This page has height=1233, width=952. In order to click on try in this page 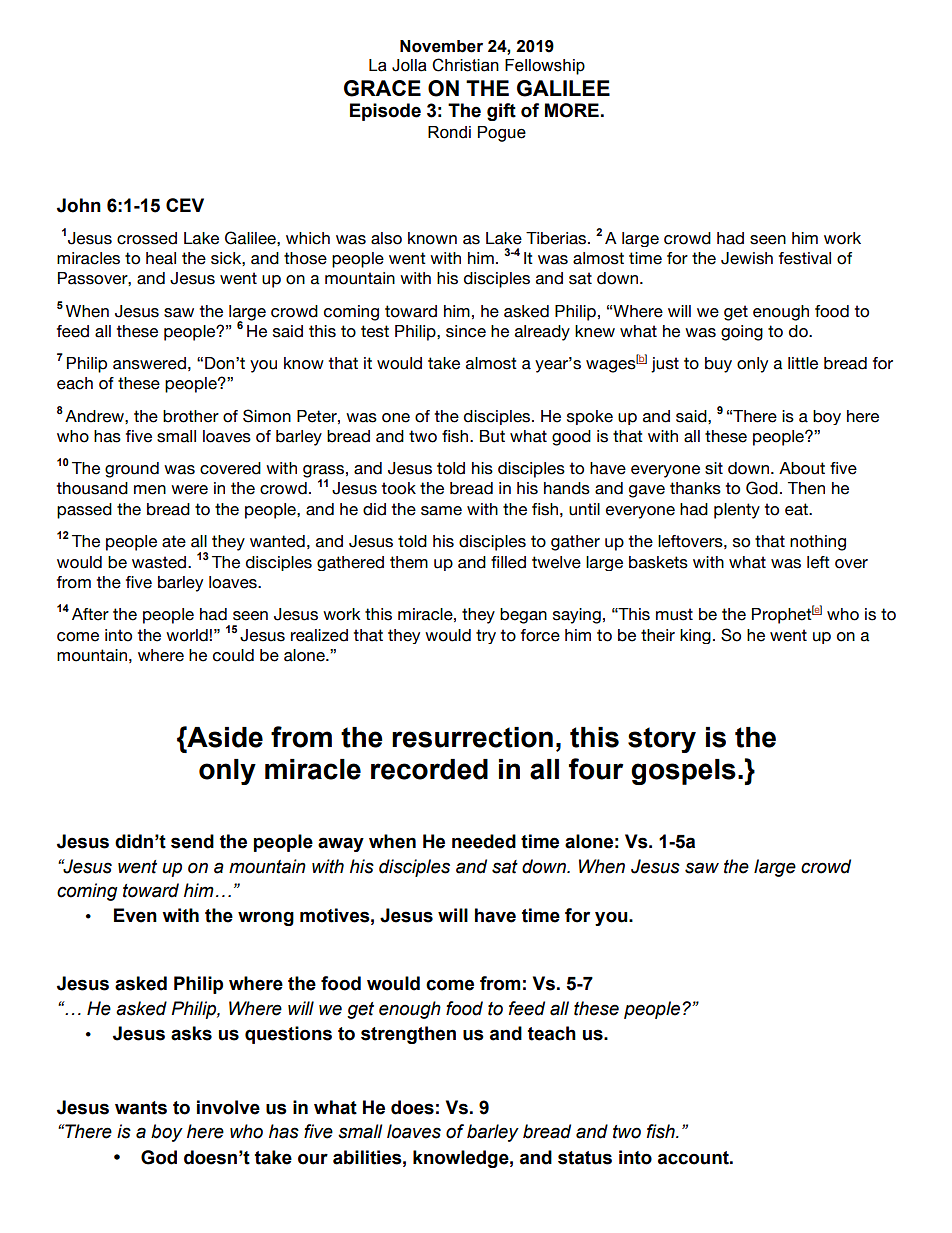, I will do `click(486, 636)`.
